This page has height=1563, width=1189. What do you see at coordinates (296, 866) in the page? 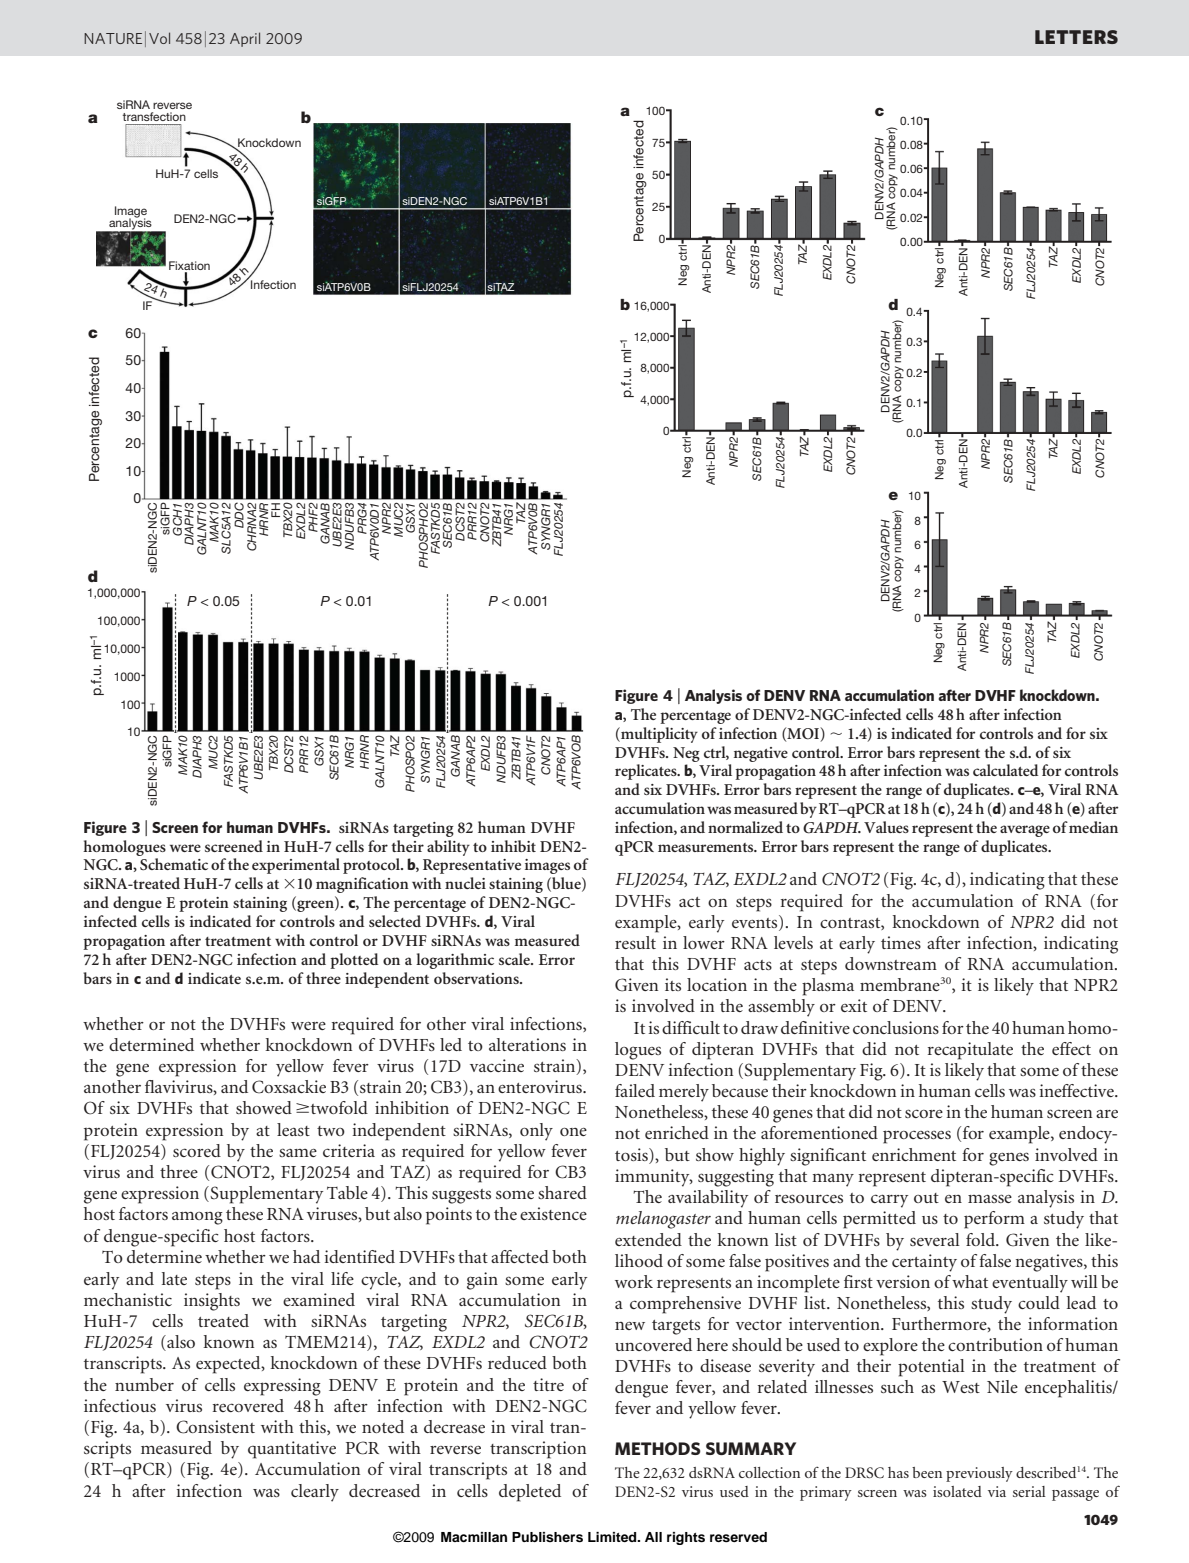
I see `experimental` at bounding box center [296, 866].
